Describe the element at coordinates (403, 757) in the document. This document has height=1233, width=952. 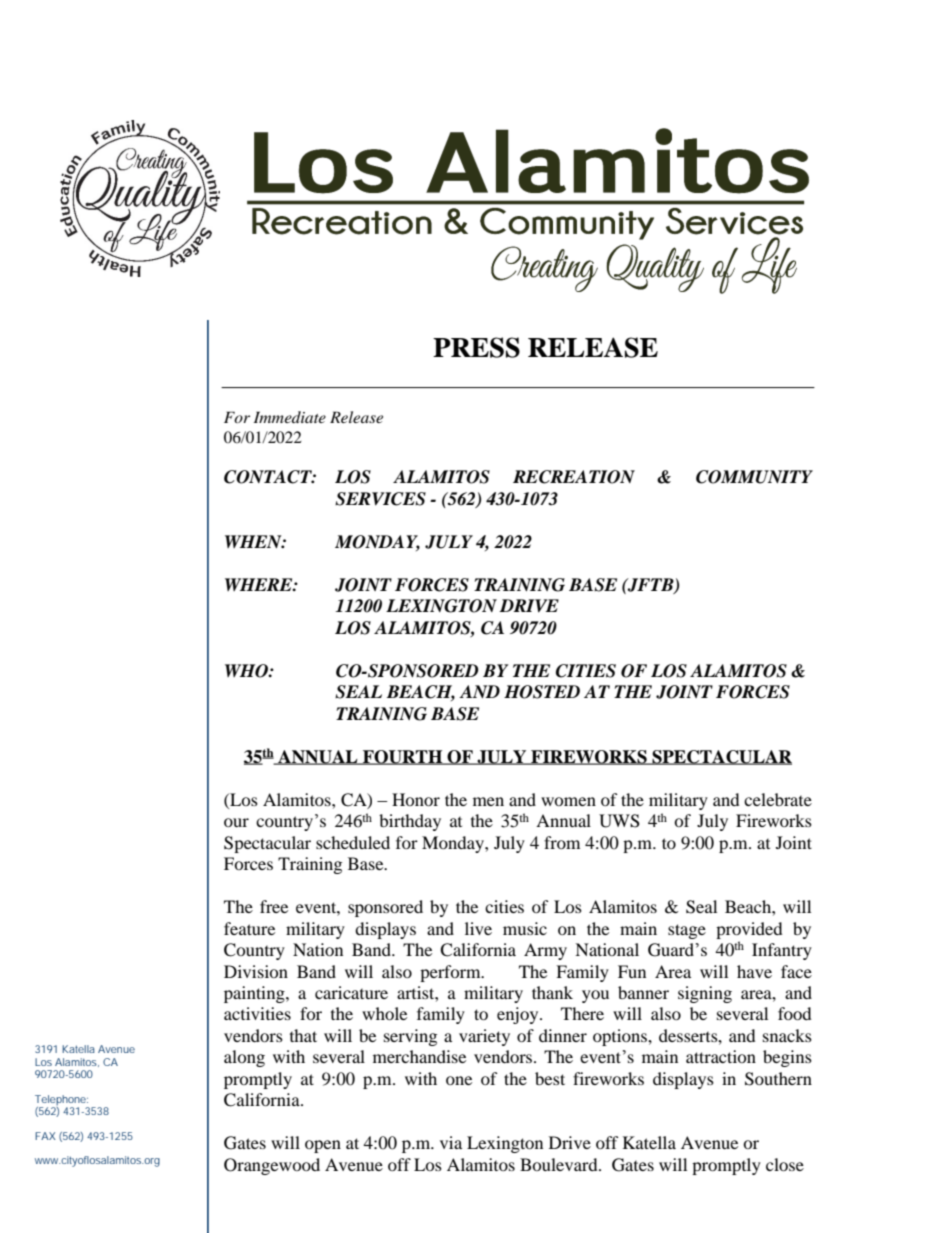
I see `FOURTH` at that location.
